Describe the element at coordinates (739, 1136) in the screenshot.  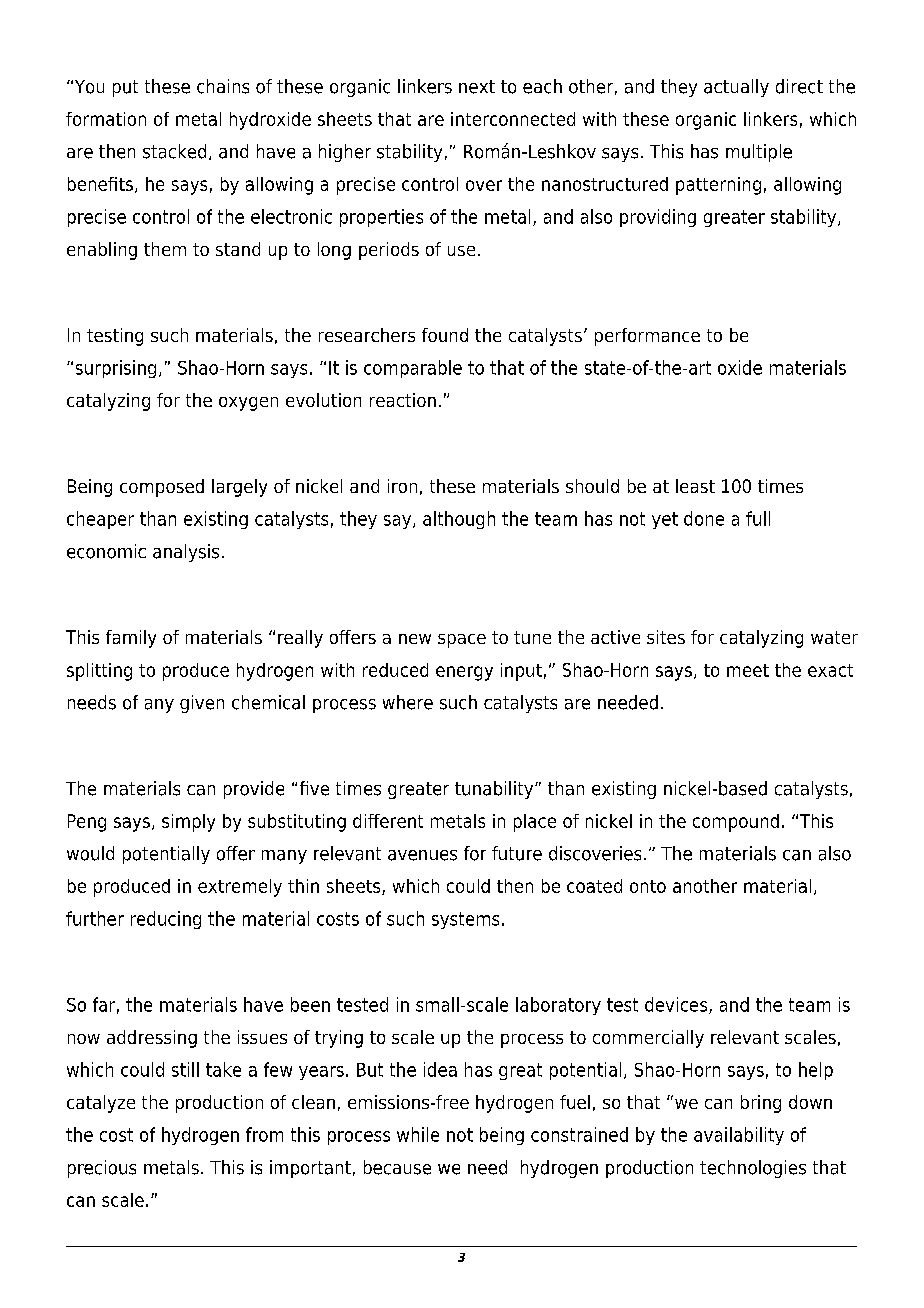
I see `availability` at that location.
